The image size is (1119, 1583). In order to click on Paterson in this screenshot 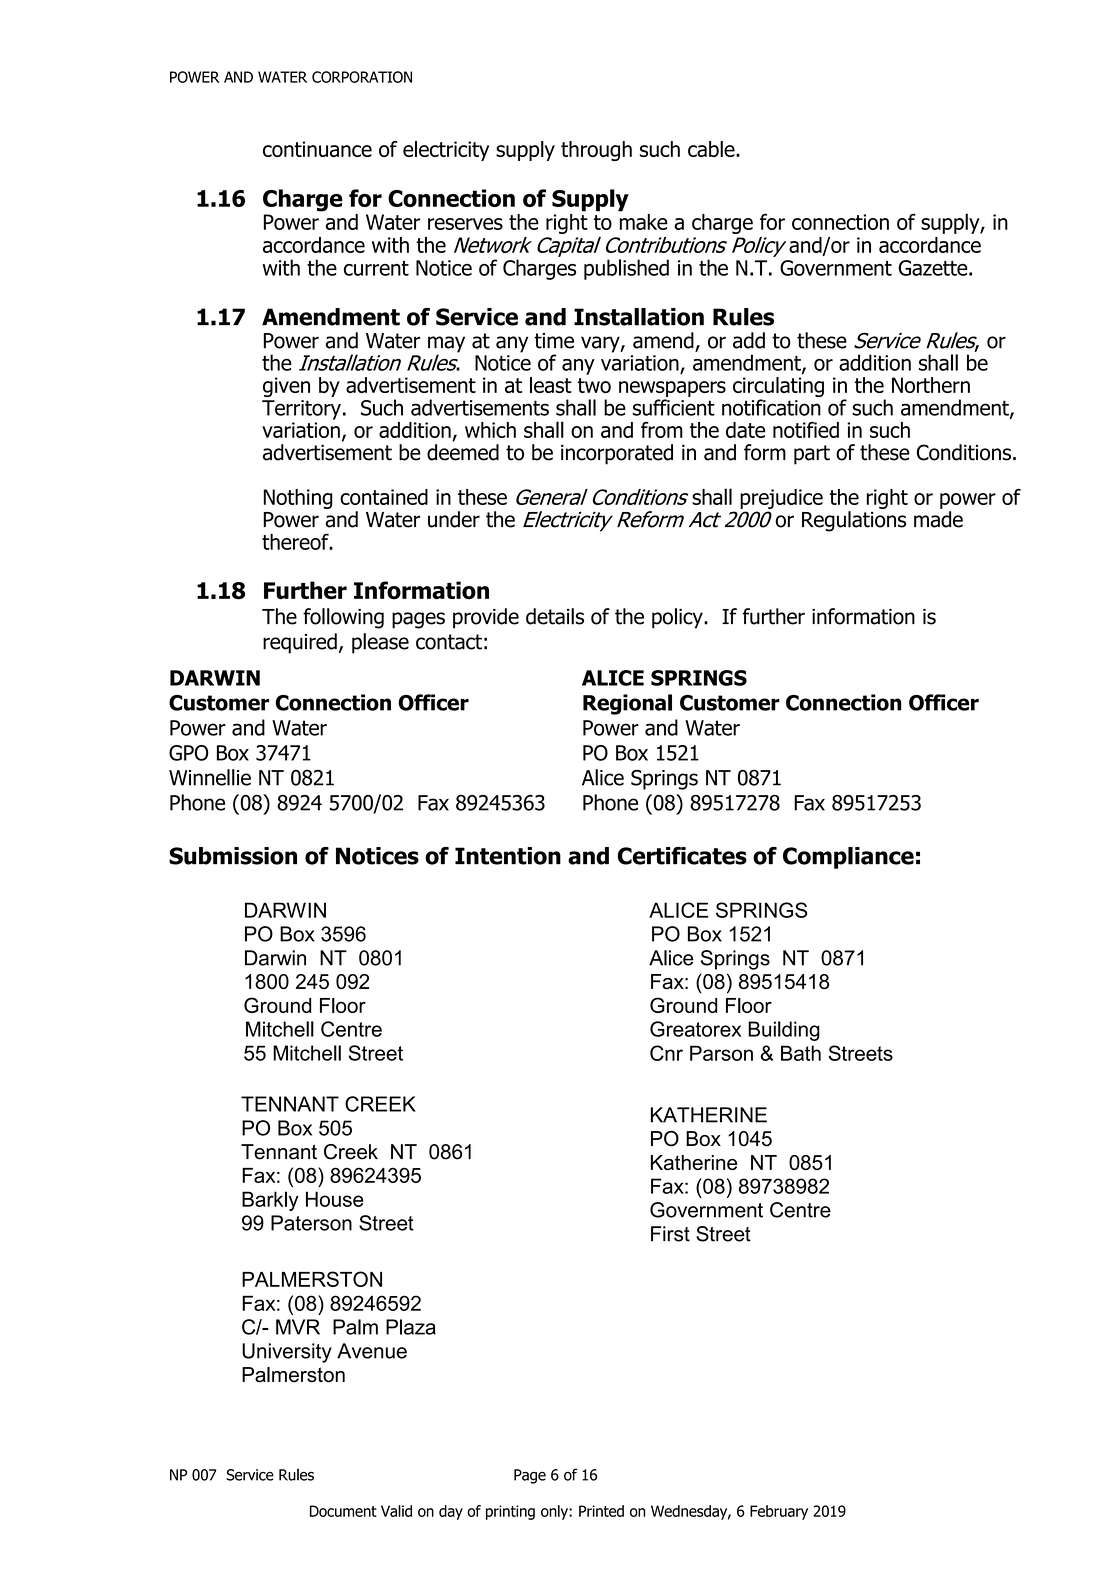, I will do `click(311, 1223)`.
